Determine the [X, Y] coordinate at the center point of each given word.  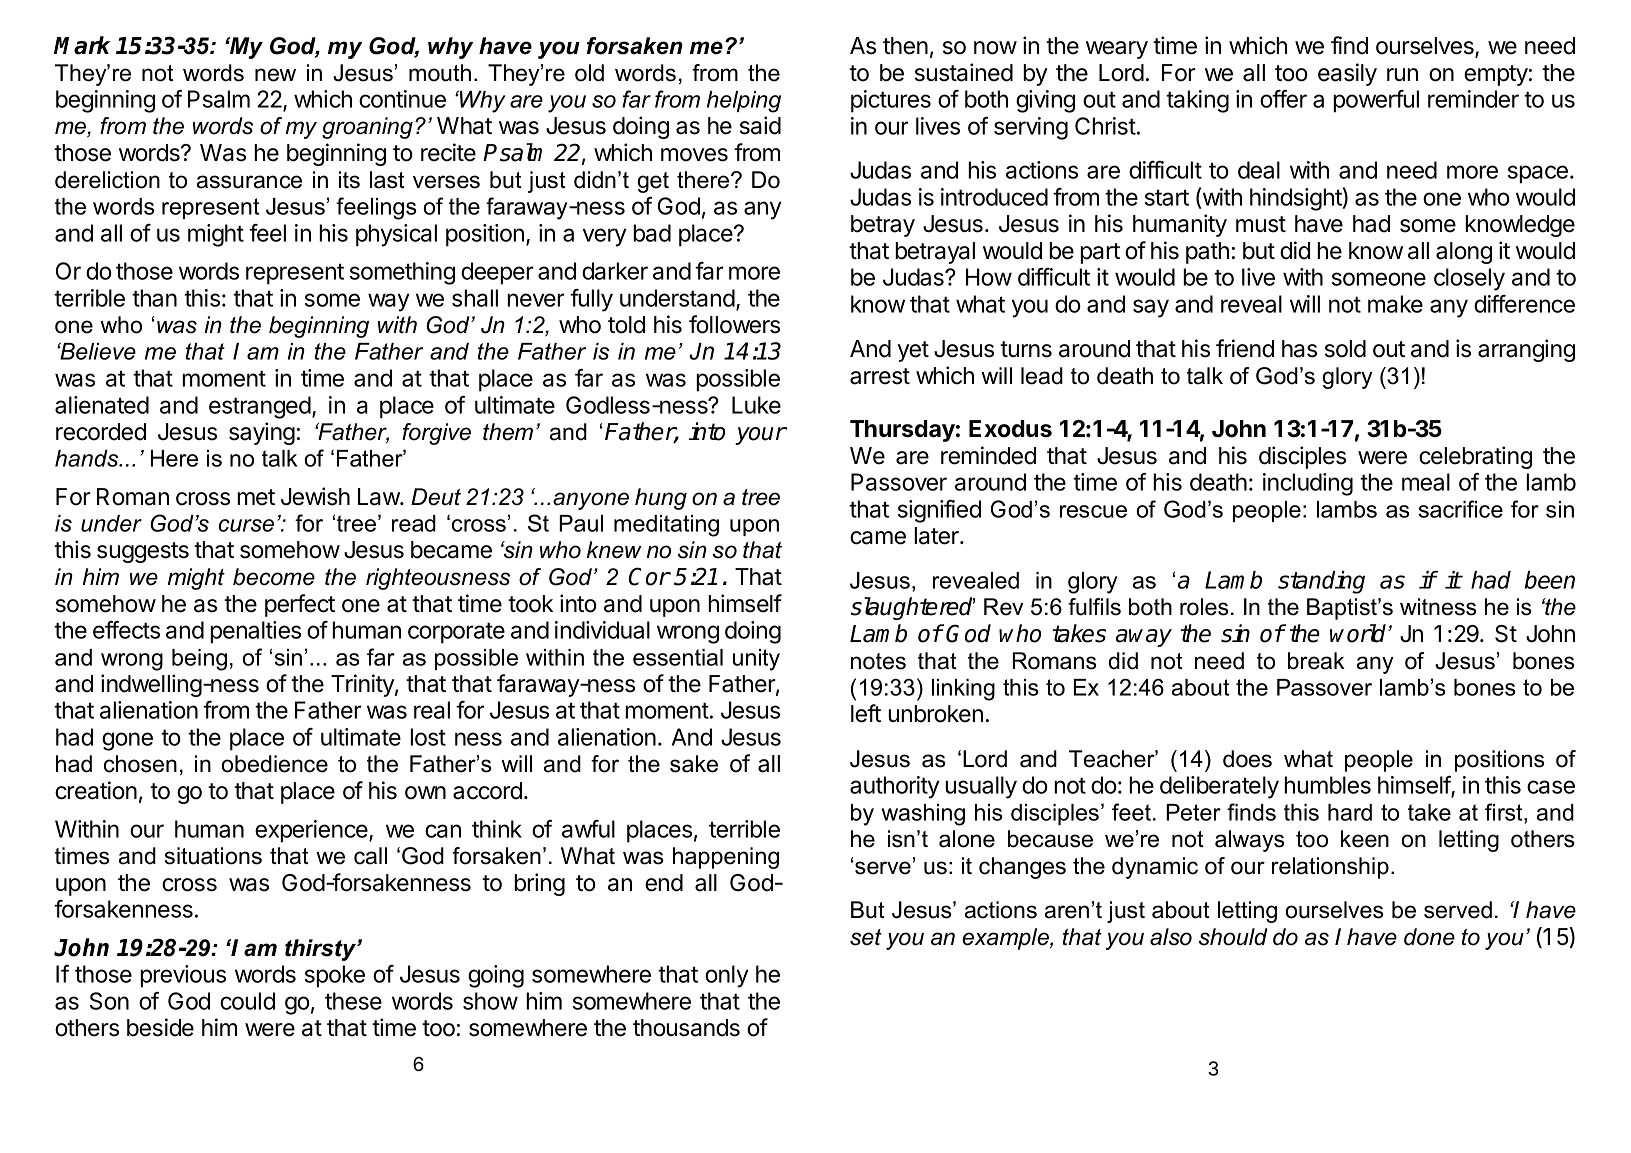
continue [402, 99]
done [1429, 937]
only [726, 976]
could [247, 1001]
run [1402, 74]
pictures [891, 101]
